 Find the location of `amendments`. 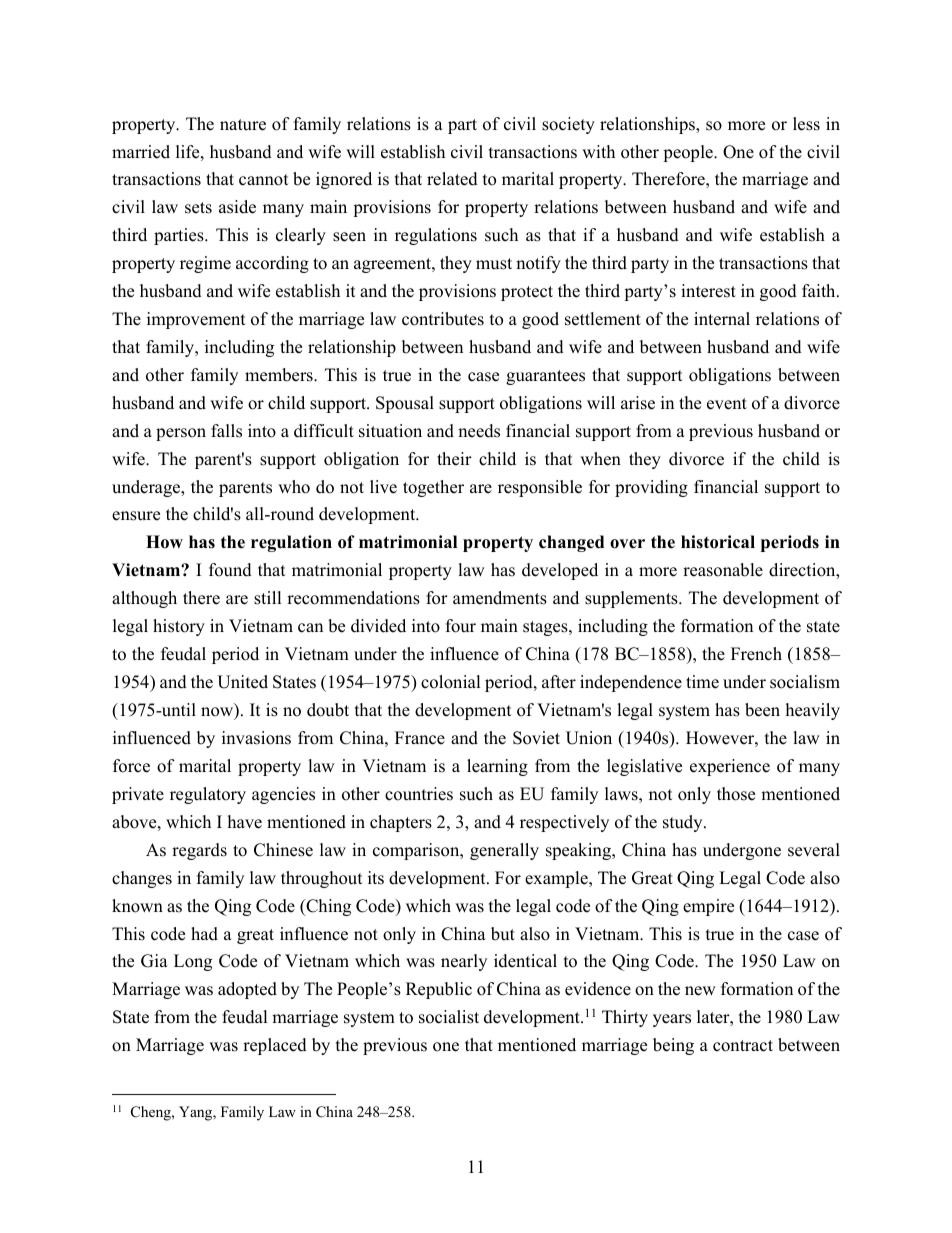

amendments is located at coordinates (500, 598).
